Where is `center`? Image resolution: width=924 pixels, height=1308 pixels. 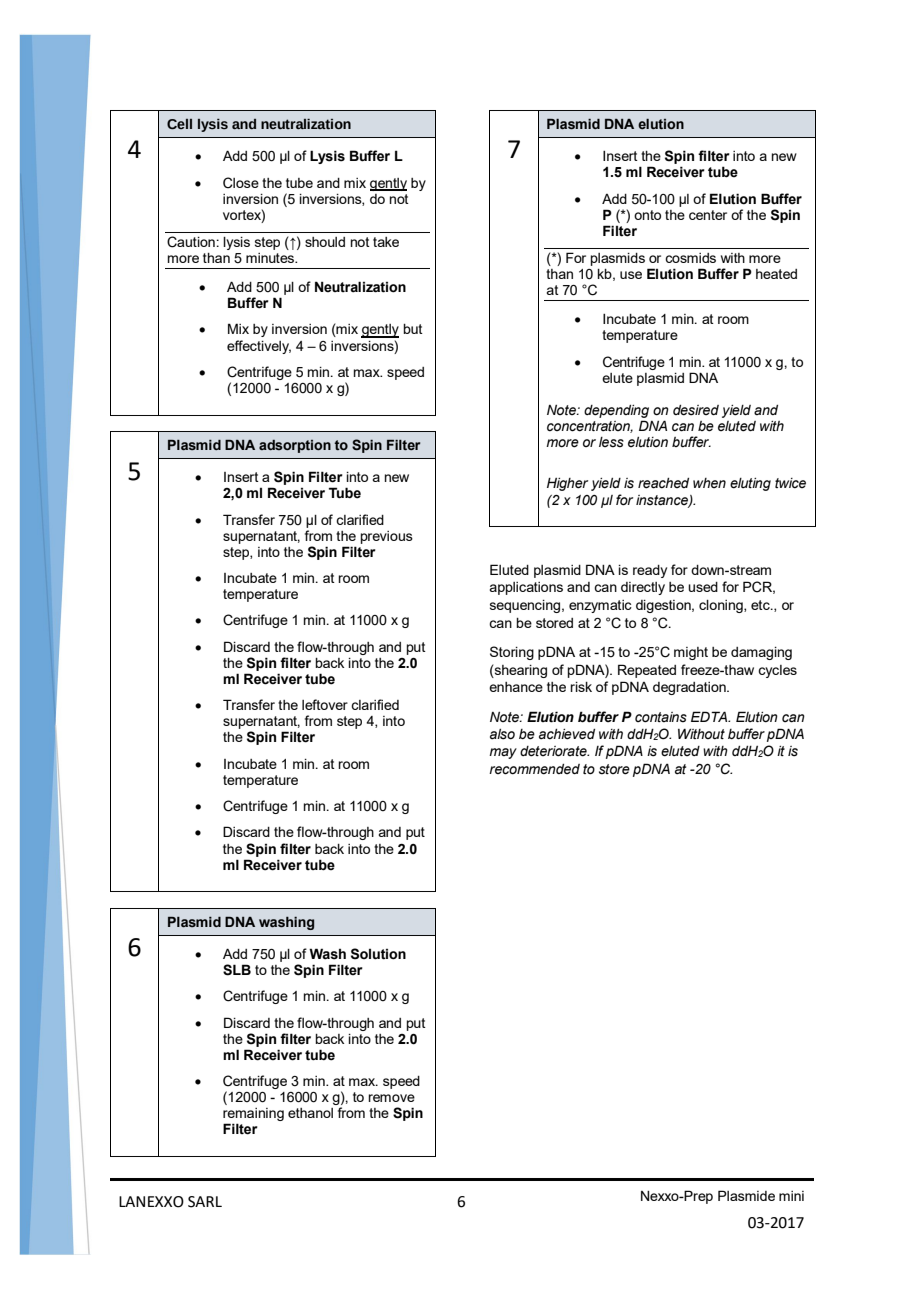
center is located at coordinates (708, 215).
